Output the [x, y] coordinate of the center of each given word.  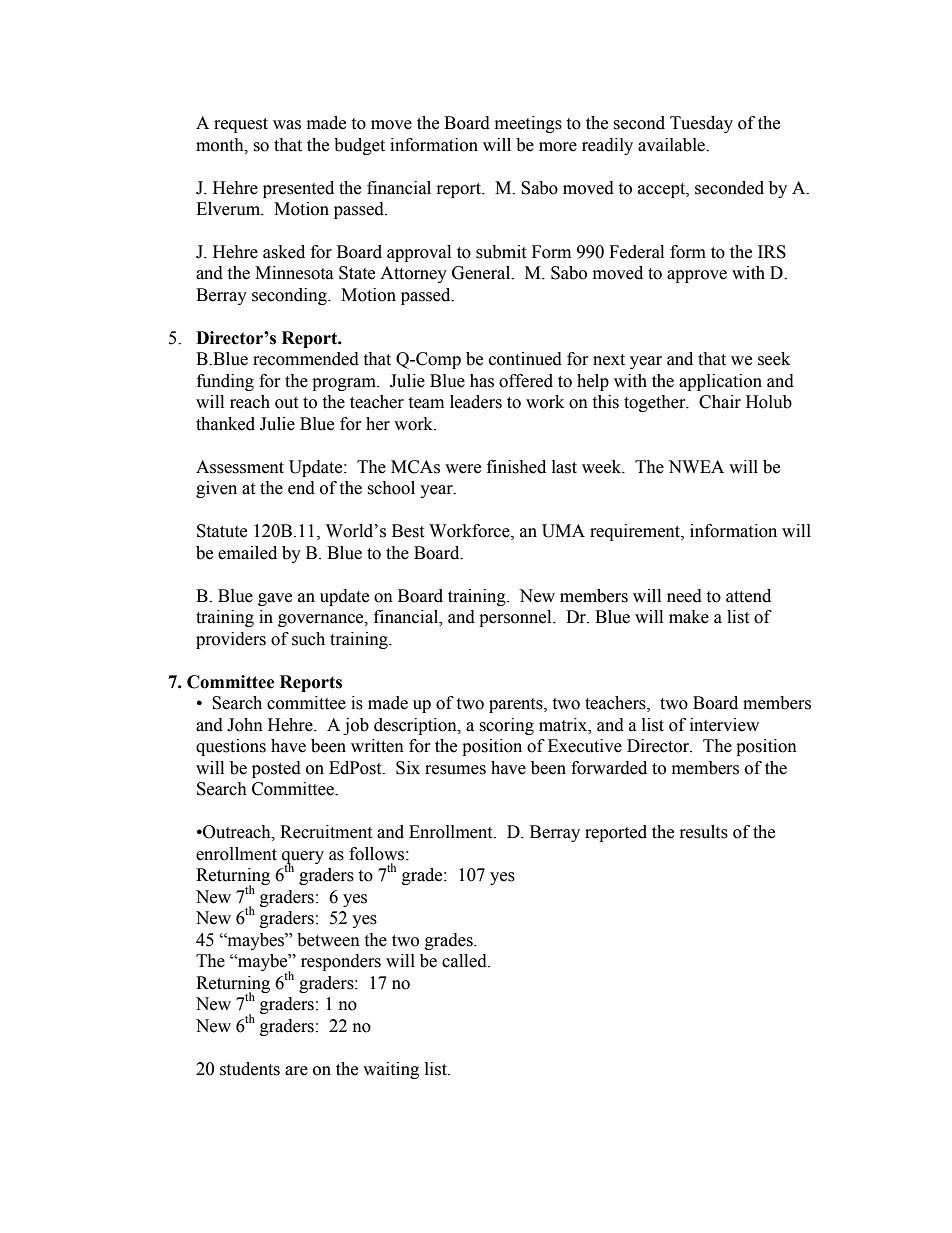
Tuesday [701, 124]
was [287, 125]
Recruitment [326, 832]
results [704, 832]
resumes [455, 770]
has [482, 381]
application [720, 382]
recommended [306, 359]
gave [275, 599]
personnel [516, 618]
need [684, 596]
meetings [528, 124]
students [250, 1069]
